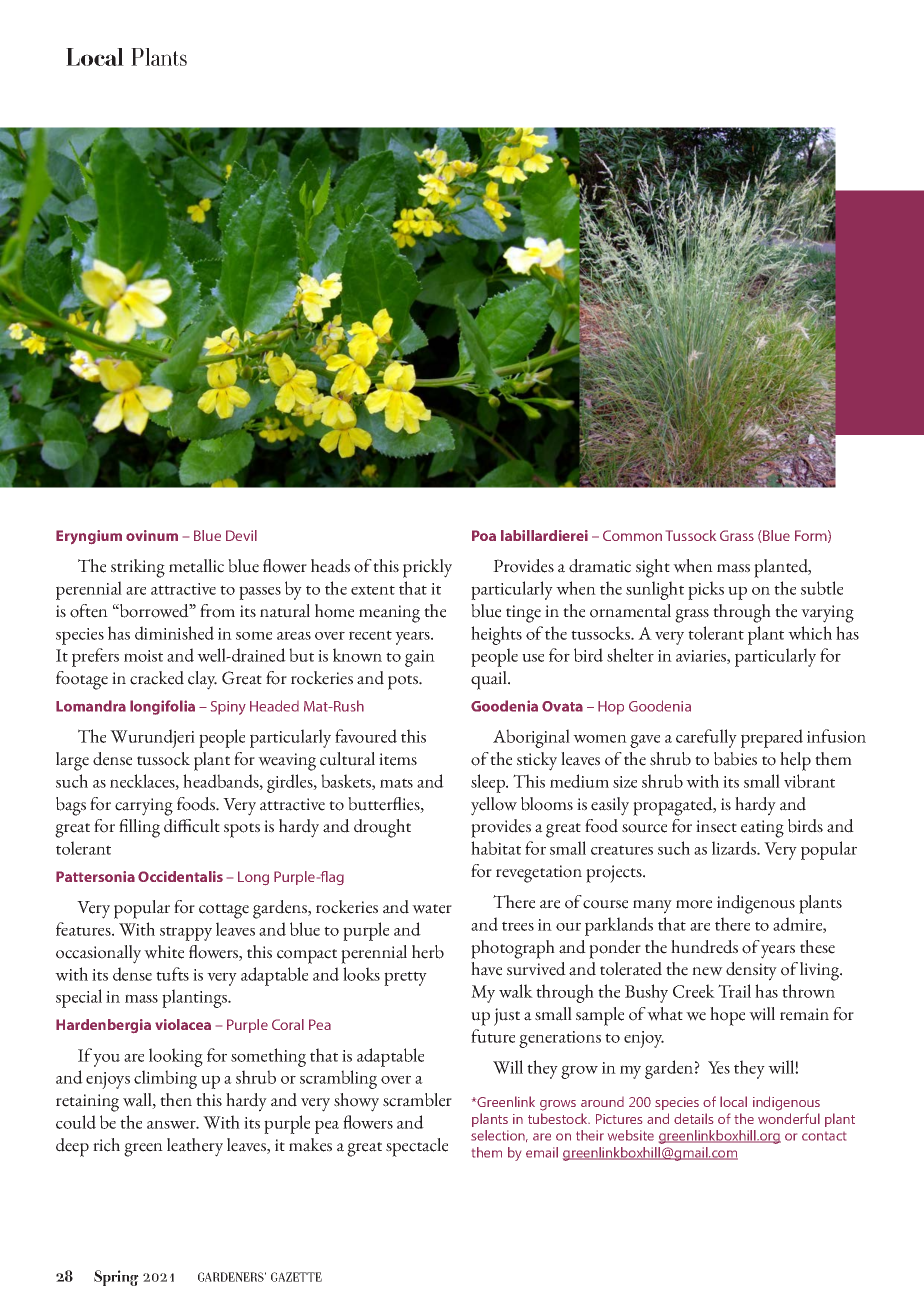 The height and width of the page is (1308, 924). Describe the element at coordinates (138, 568) in the page. I see `striking` at that location.
